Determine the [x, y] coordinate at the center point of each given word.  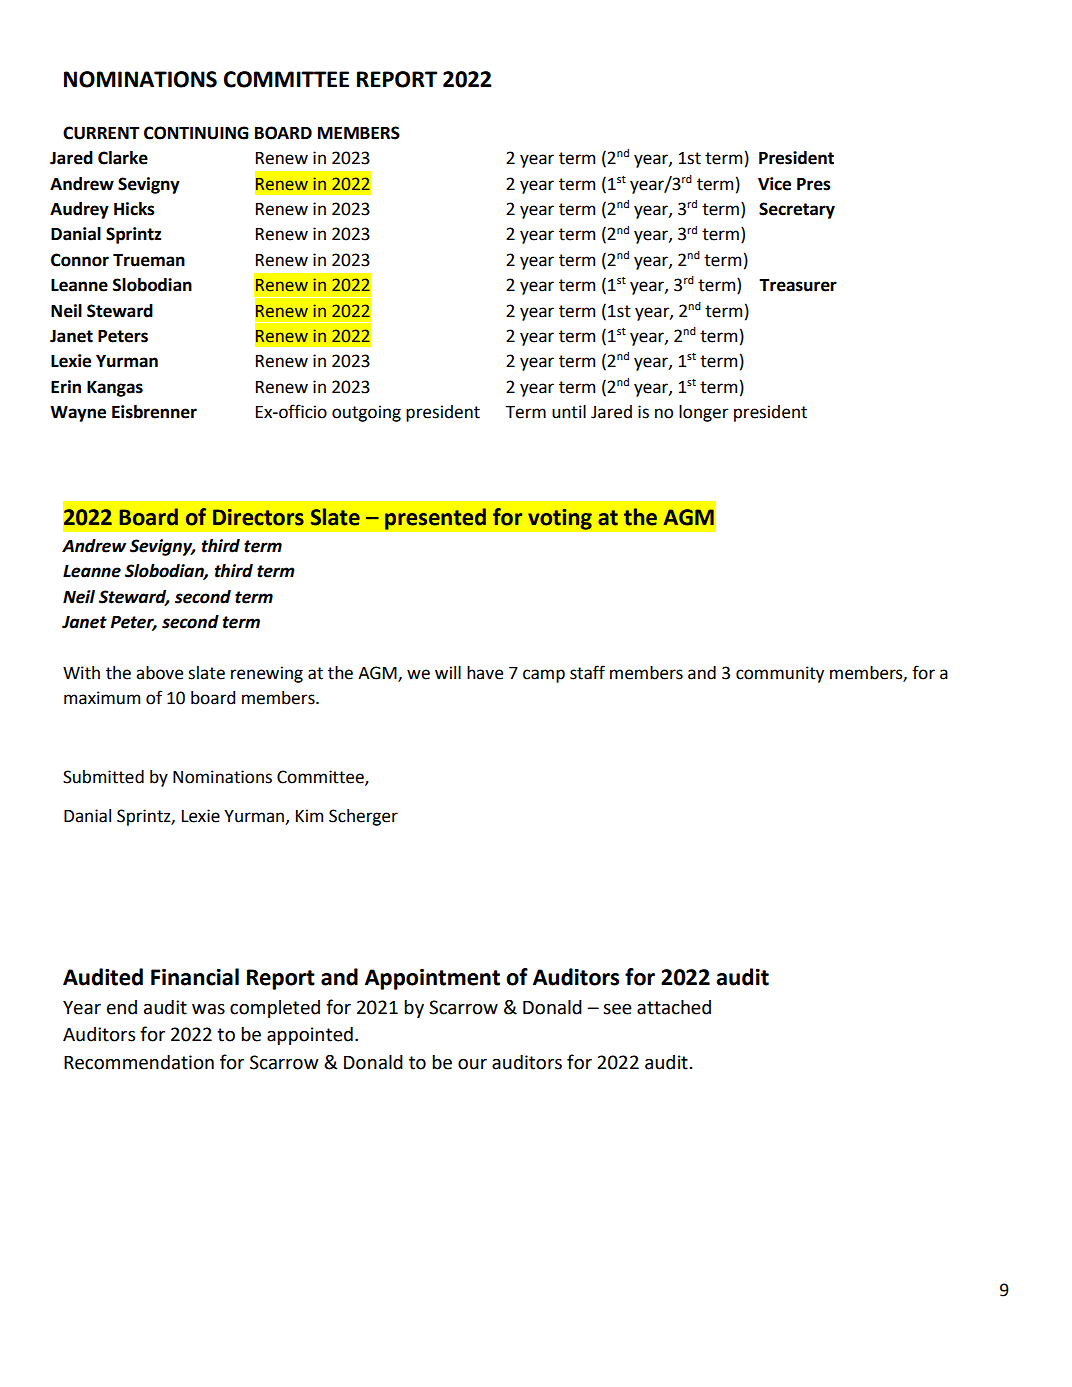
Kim [309, 815]
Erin [66, 386]
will [448, 672]
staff [587, 672]
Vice [774, 184]
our [472, 1064]
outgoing [366, 413]
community [780, 674]
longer [703, 413]
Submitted [103, 777]
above [159, 673]
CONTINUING [196, 133]
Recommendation [139, 1062]
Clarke [123, 158]
